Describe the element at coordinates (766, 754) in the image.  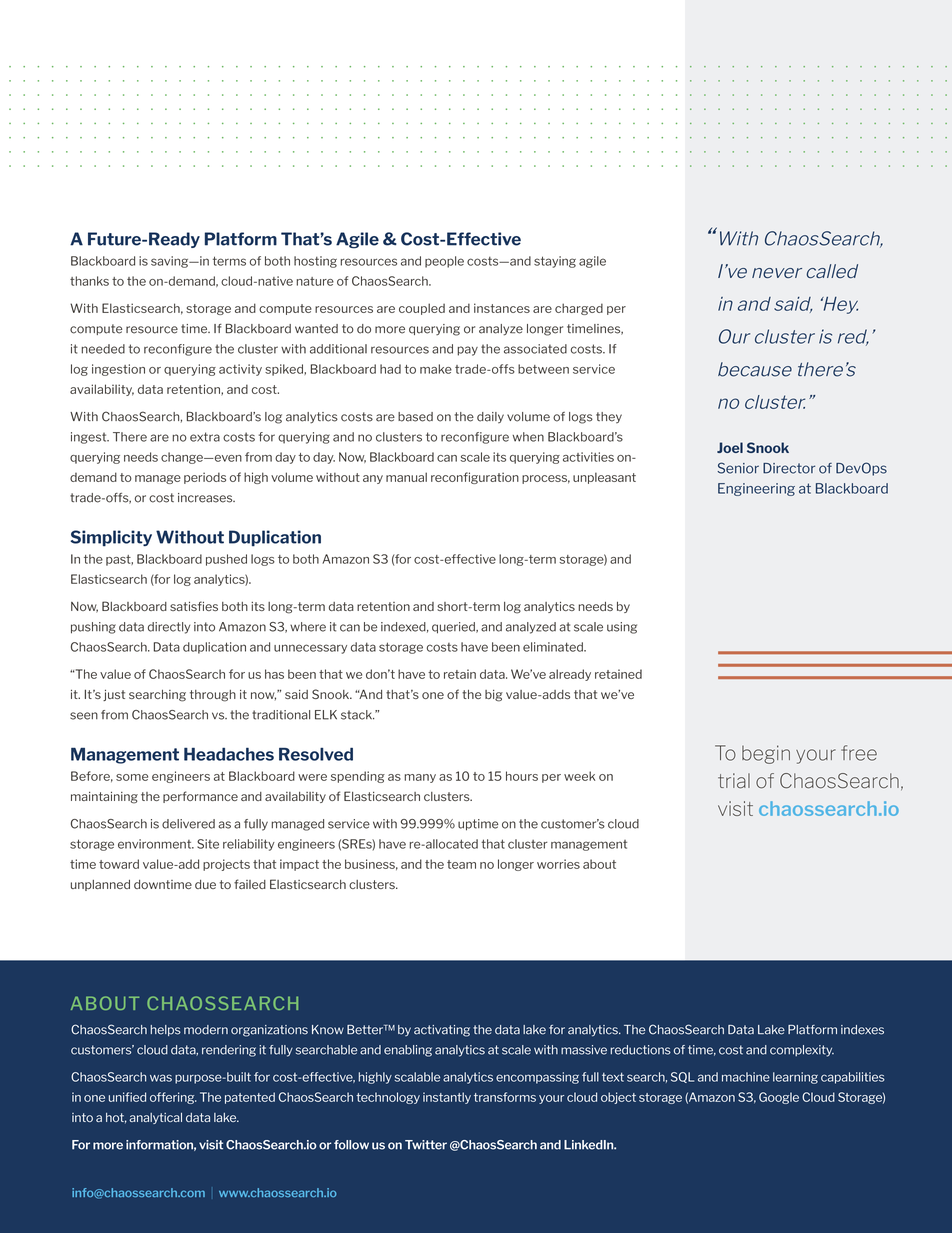
I see `begin` at that location.
